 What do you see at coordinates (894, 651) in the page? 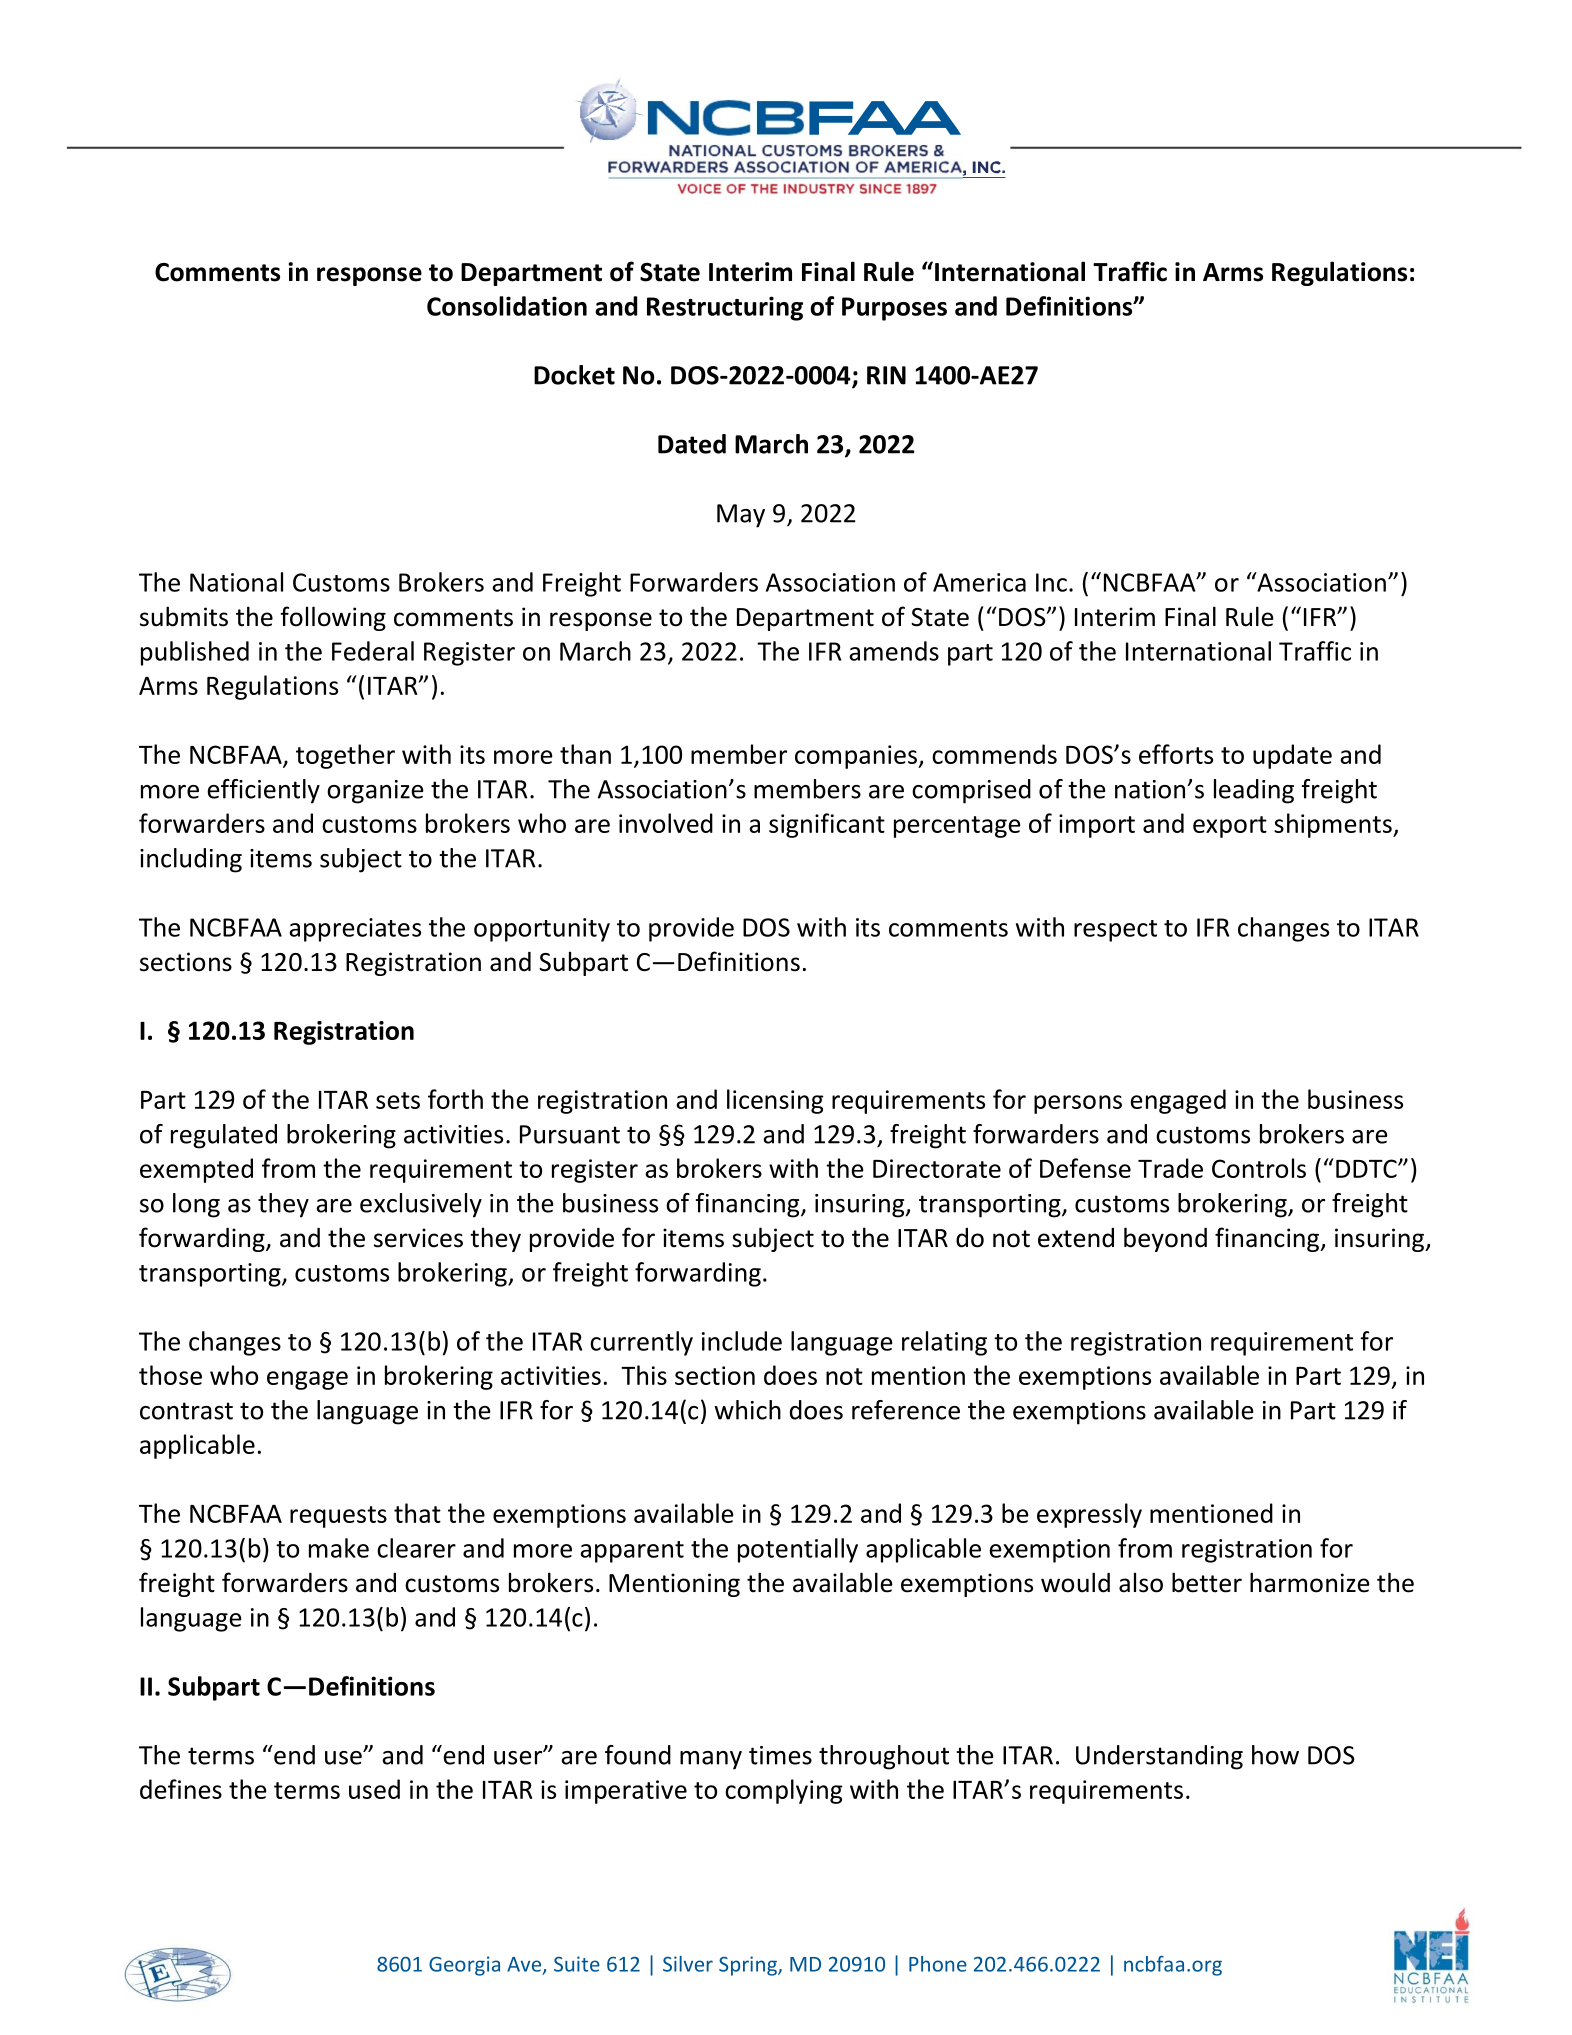
I see `amends` at bounding box center [894, 651].
